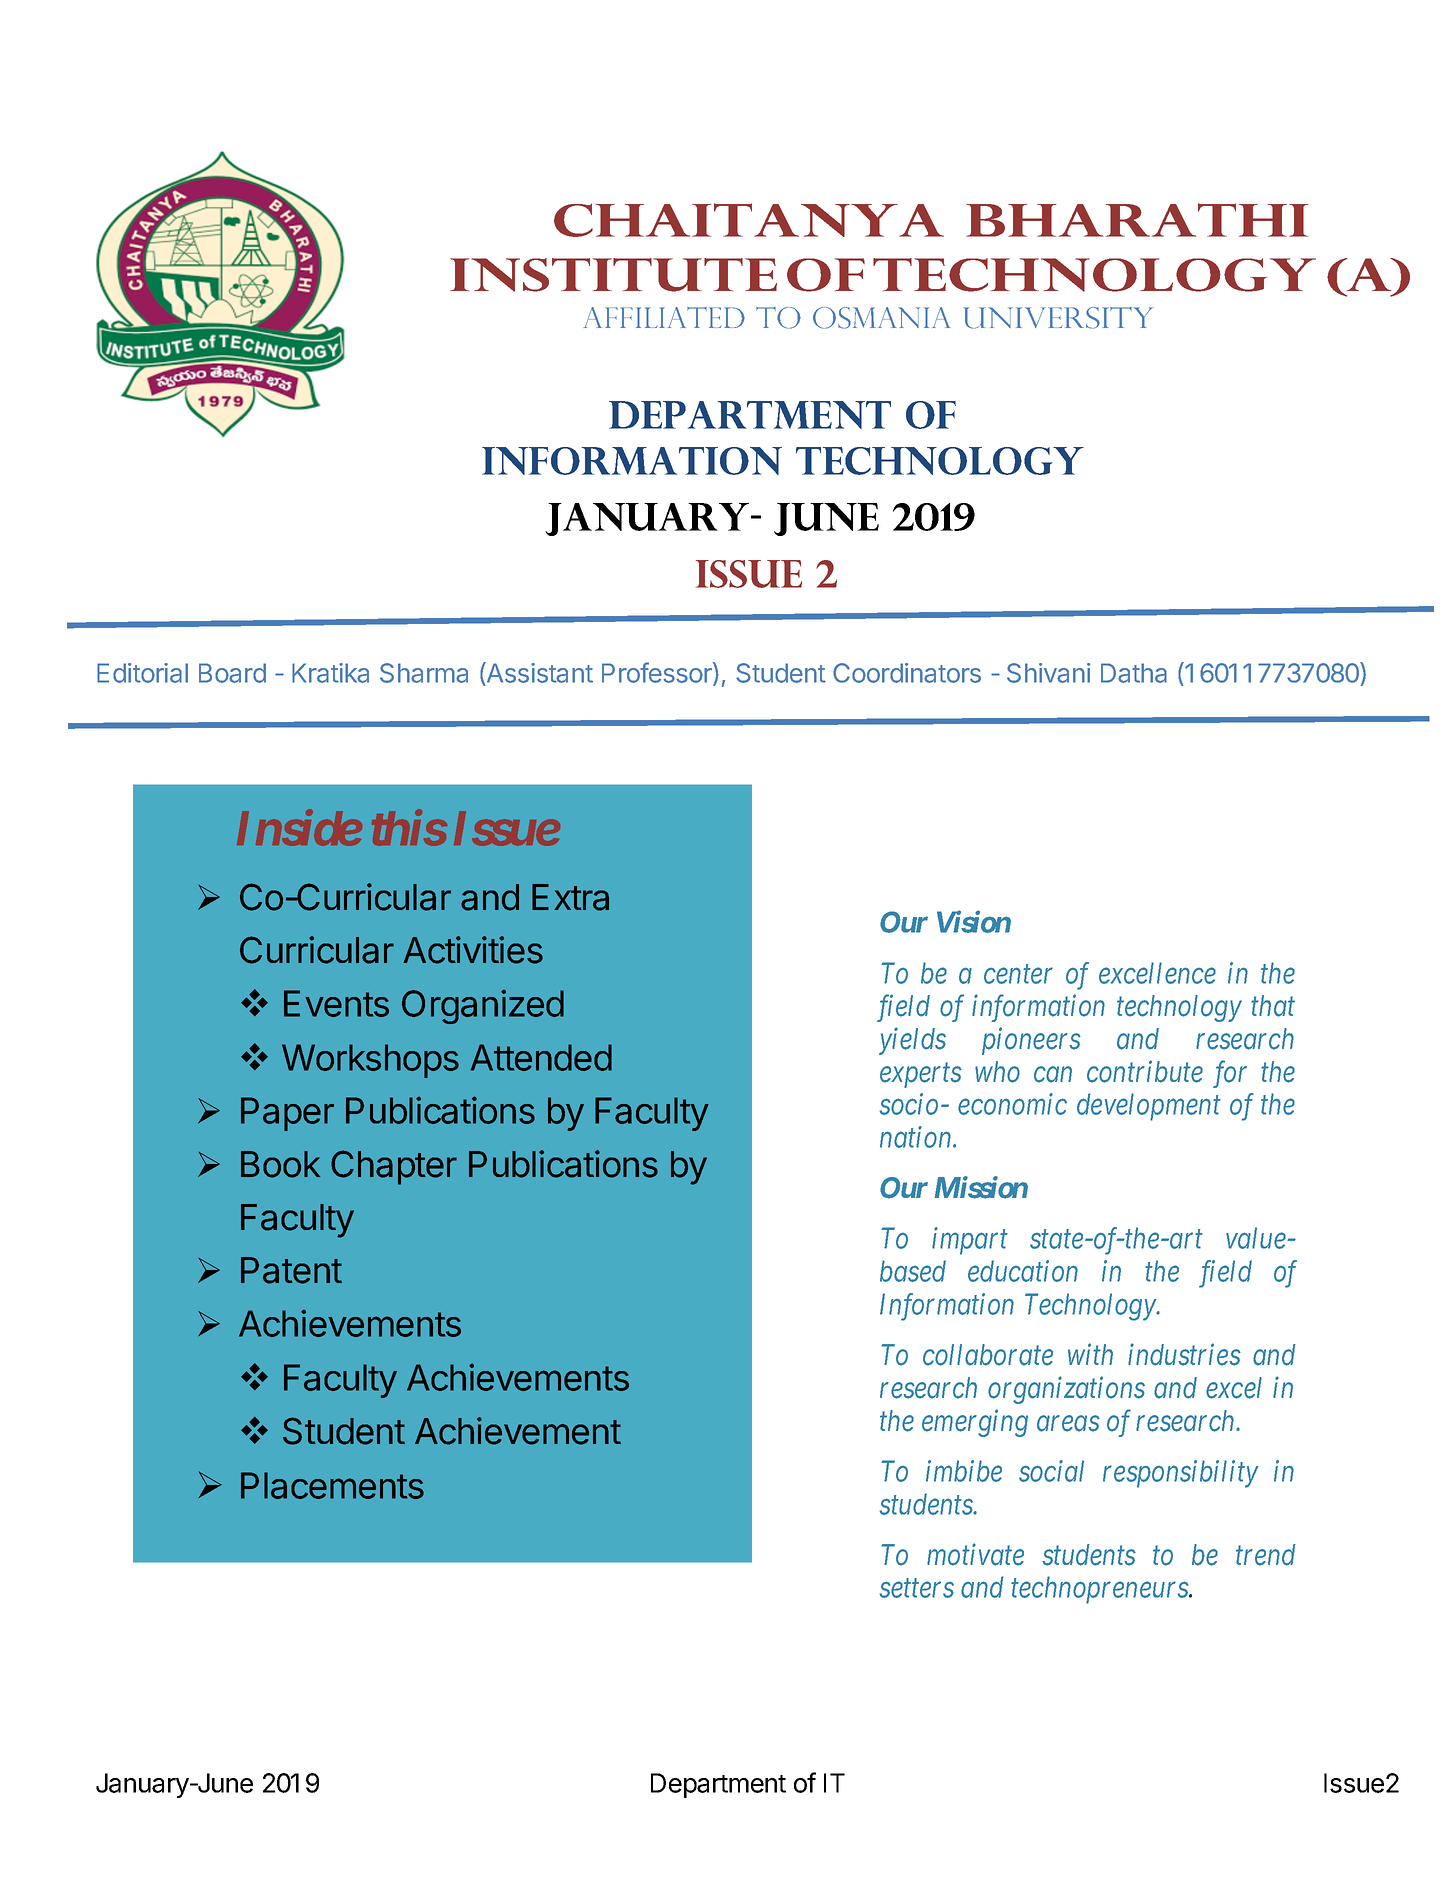 This screenshot has width=1455, height=1883. I want to click on Coordinators, so click(907, 673).
